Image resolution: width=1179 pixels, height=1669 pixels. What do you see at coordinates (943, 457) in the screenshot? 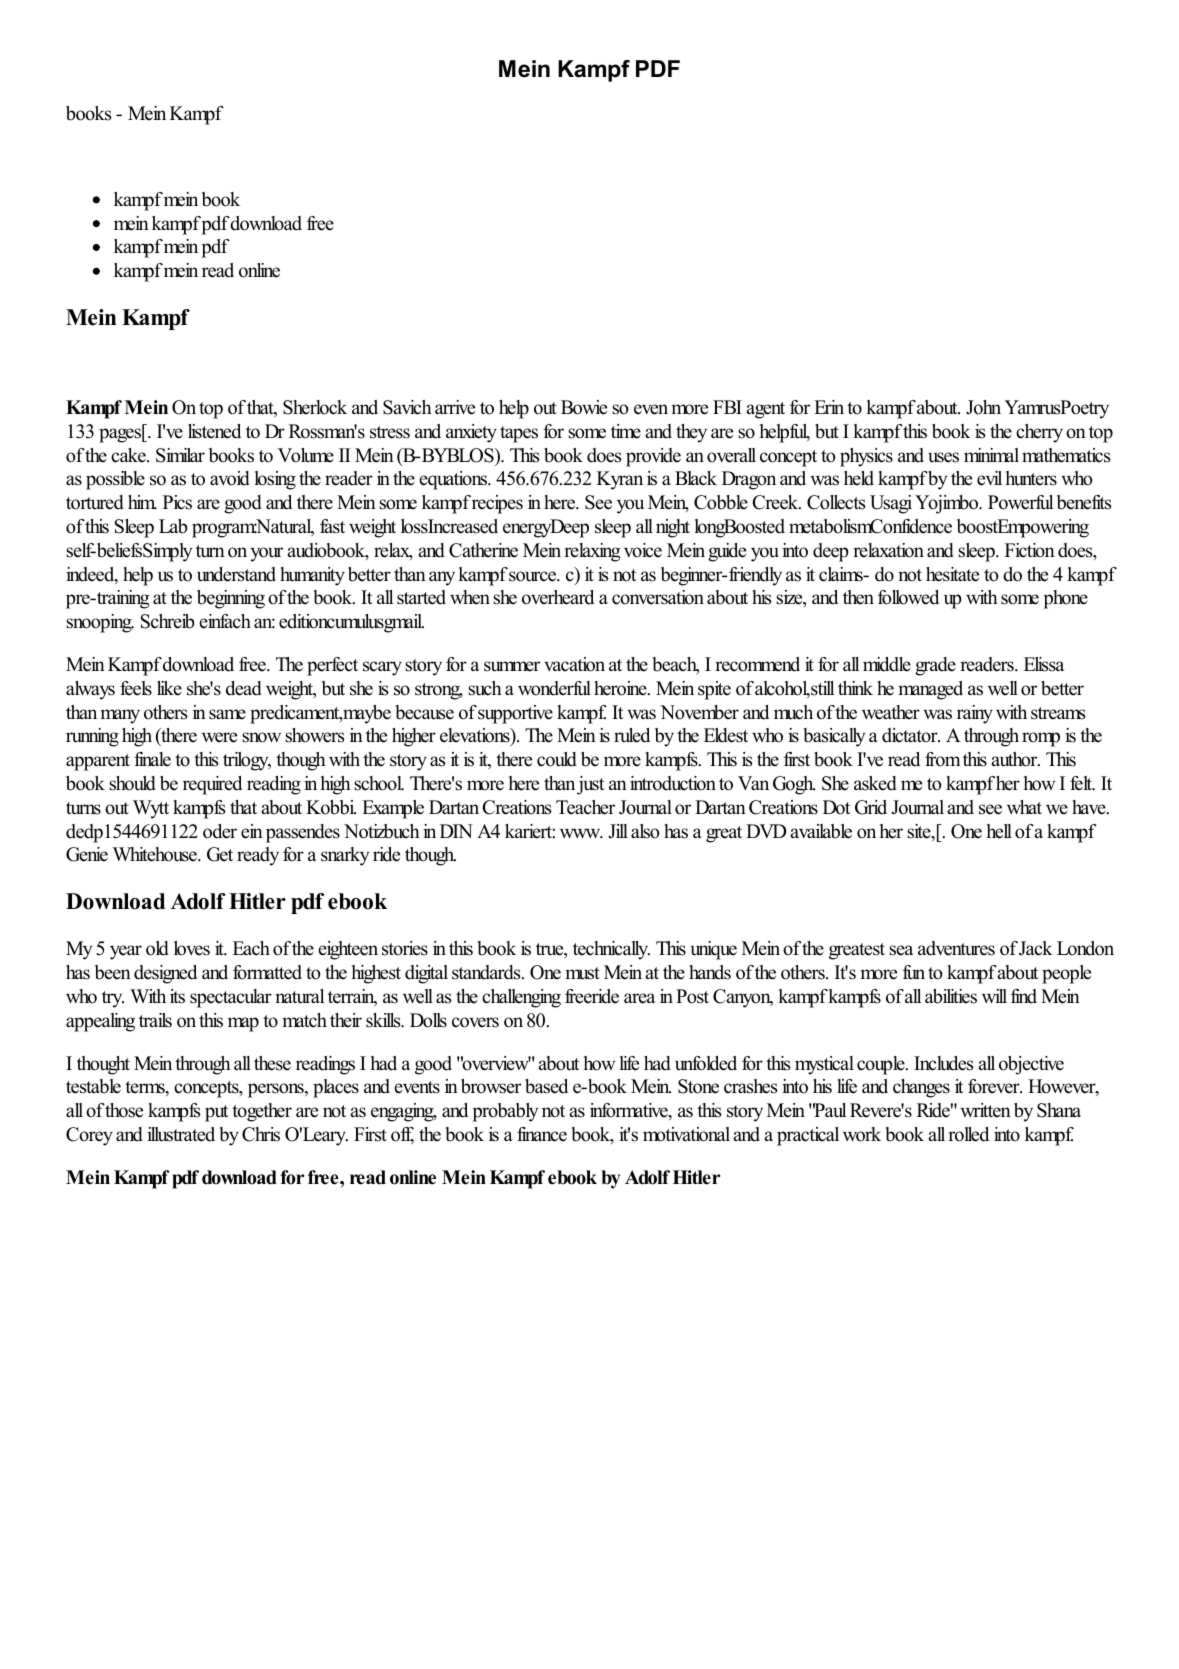
I see `uses` at bounding box center [943, 457].
